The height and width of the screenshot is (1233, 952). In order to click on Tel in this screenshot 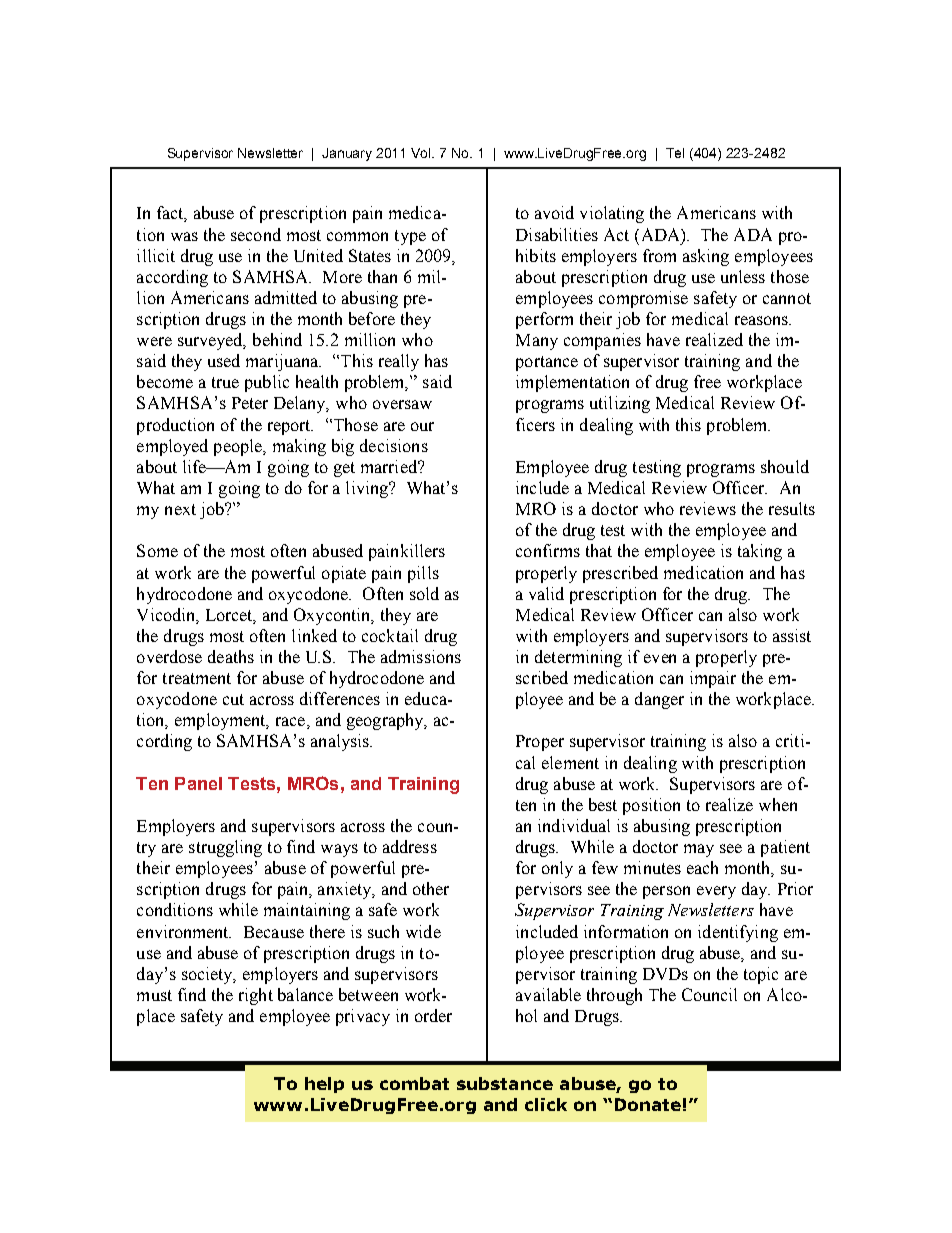, I will do `click(675, 153)`.
